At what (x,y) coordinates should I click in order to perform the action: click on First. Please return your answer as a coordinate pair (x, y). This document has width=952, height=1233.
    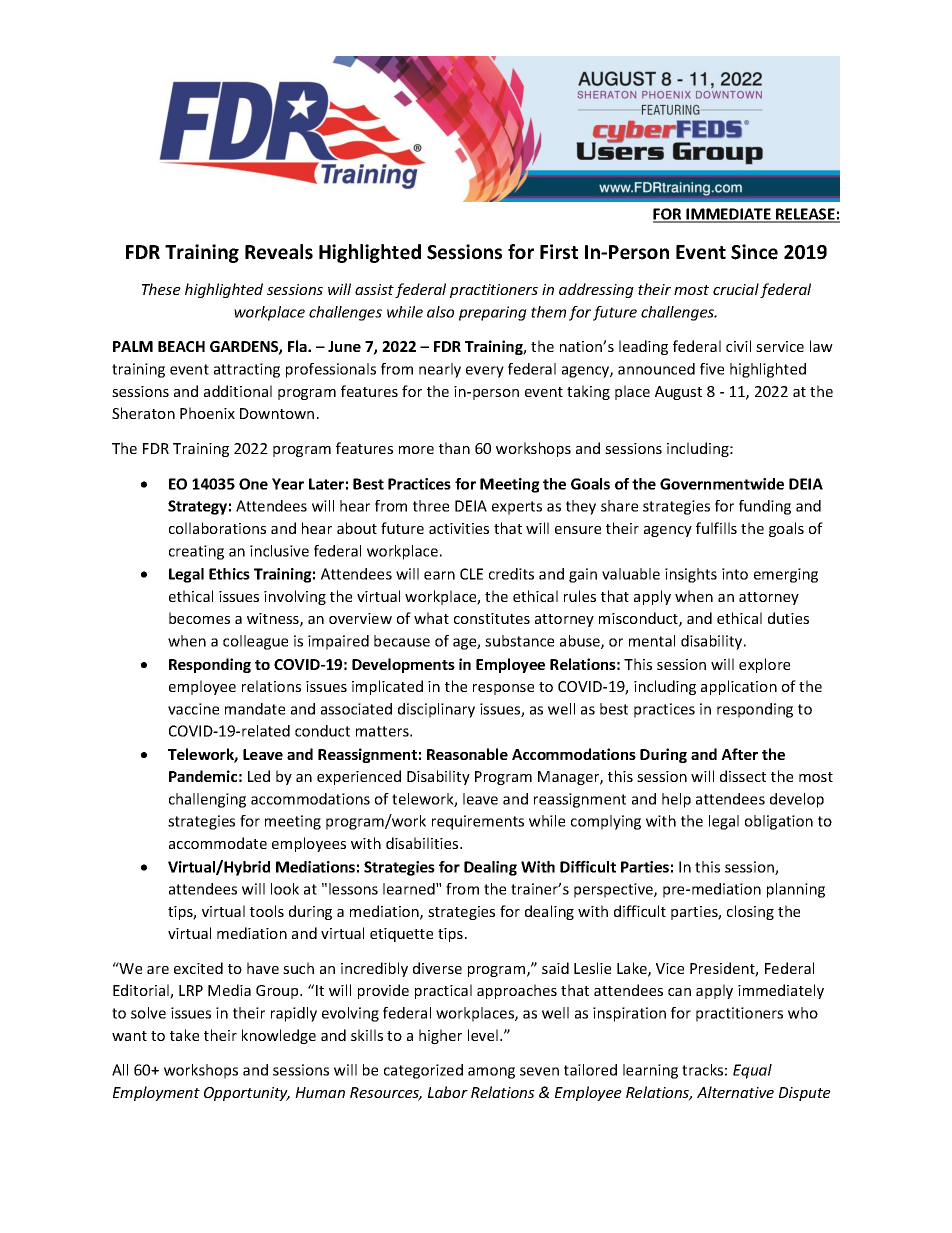
    Looking at the image, I should click on (559, 252).
